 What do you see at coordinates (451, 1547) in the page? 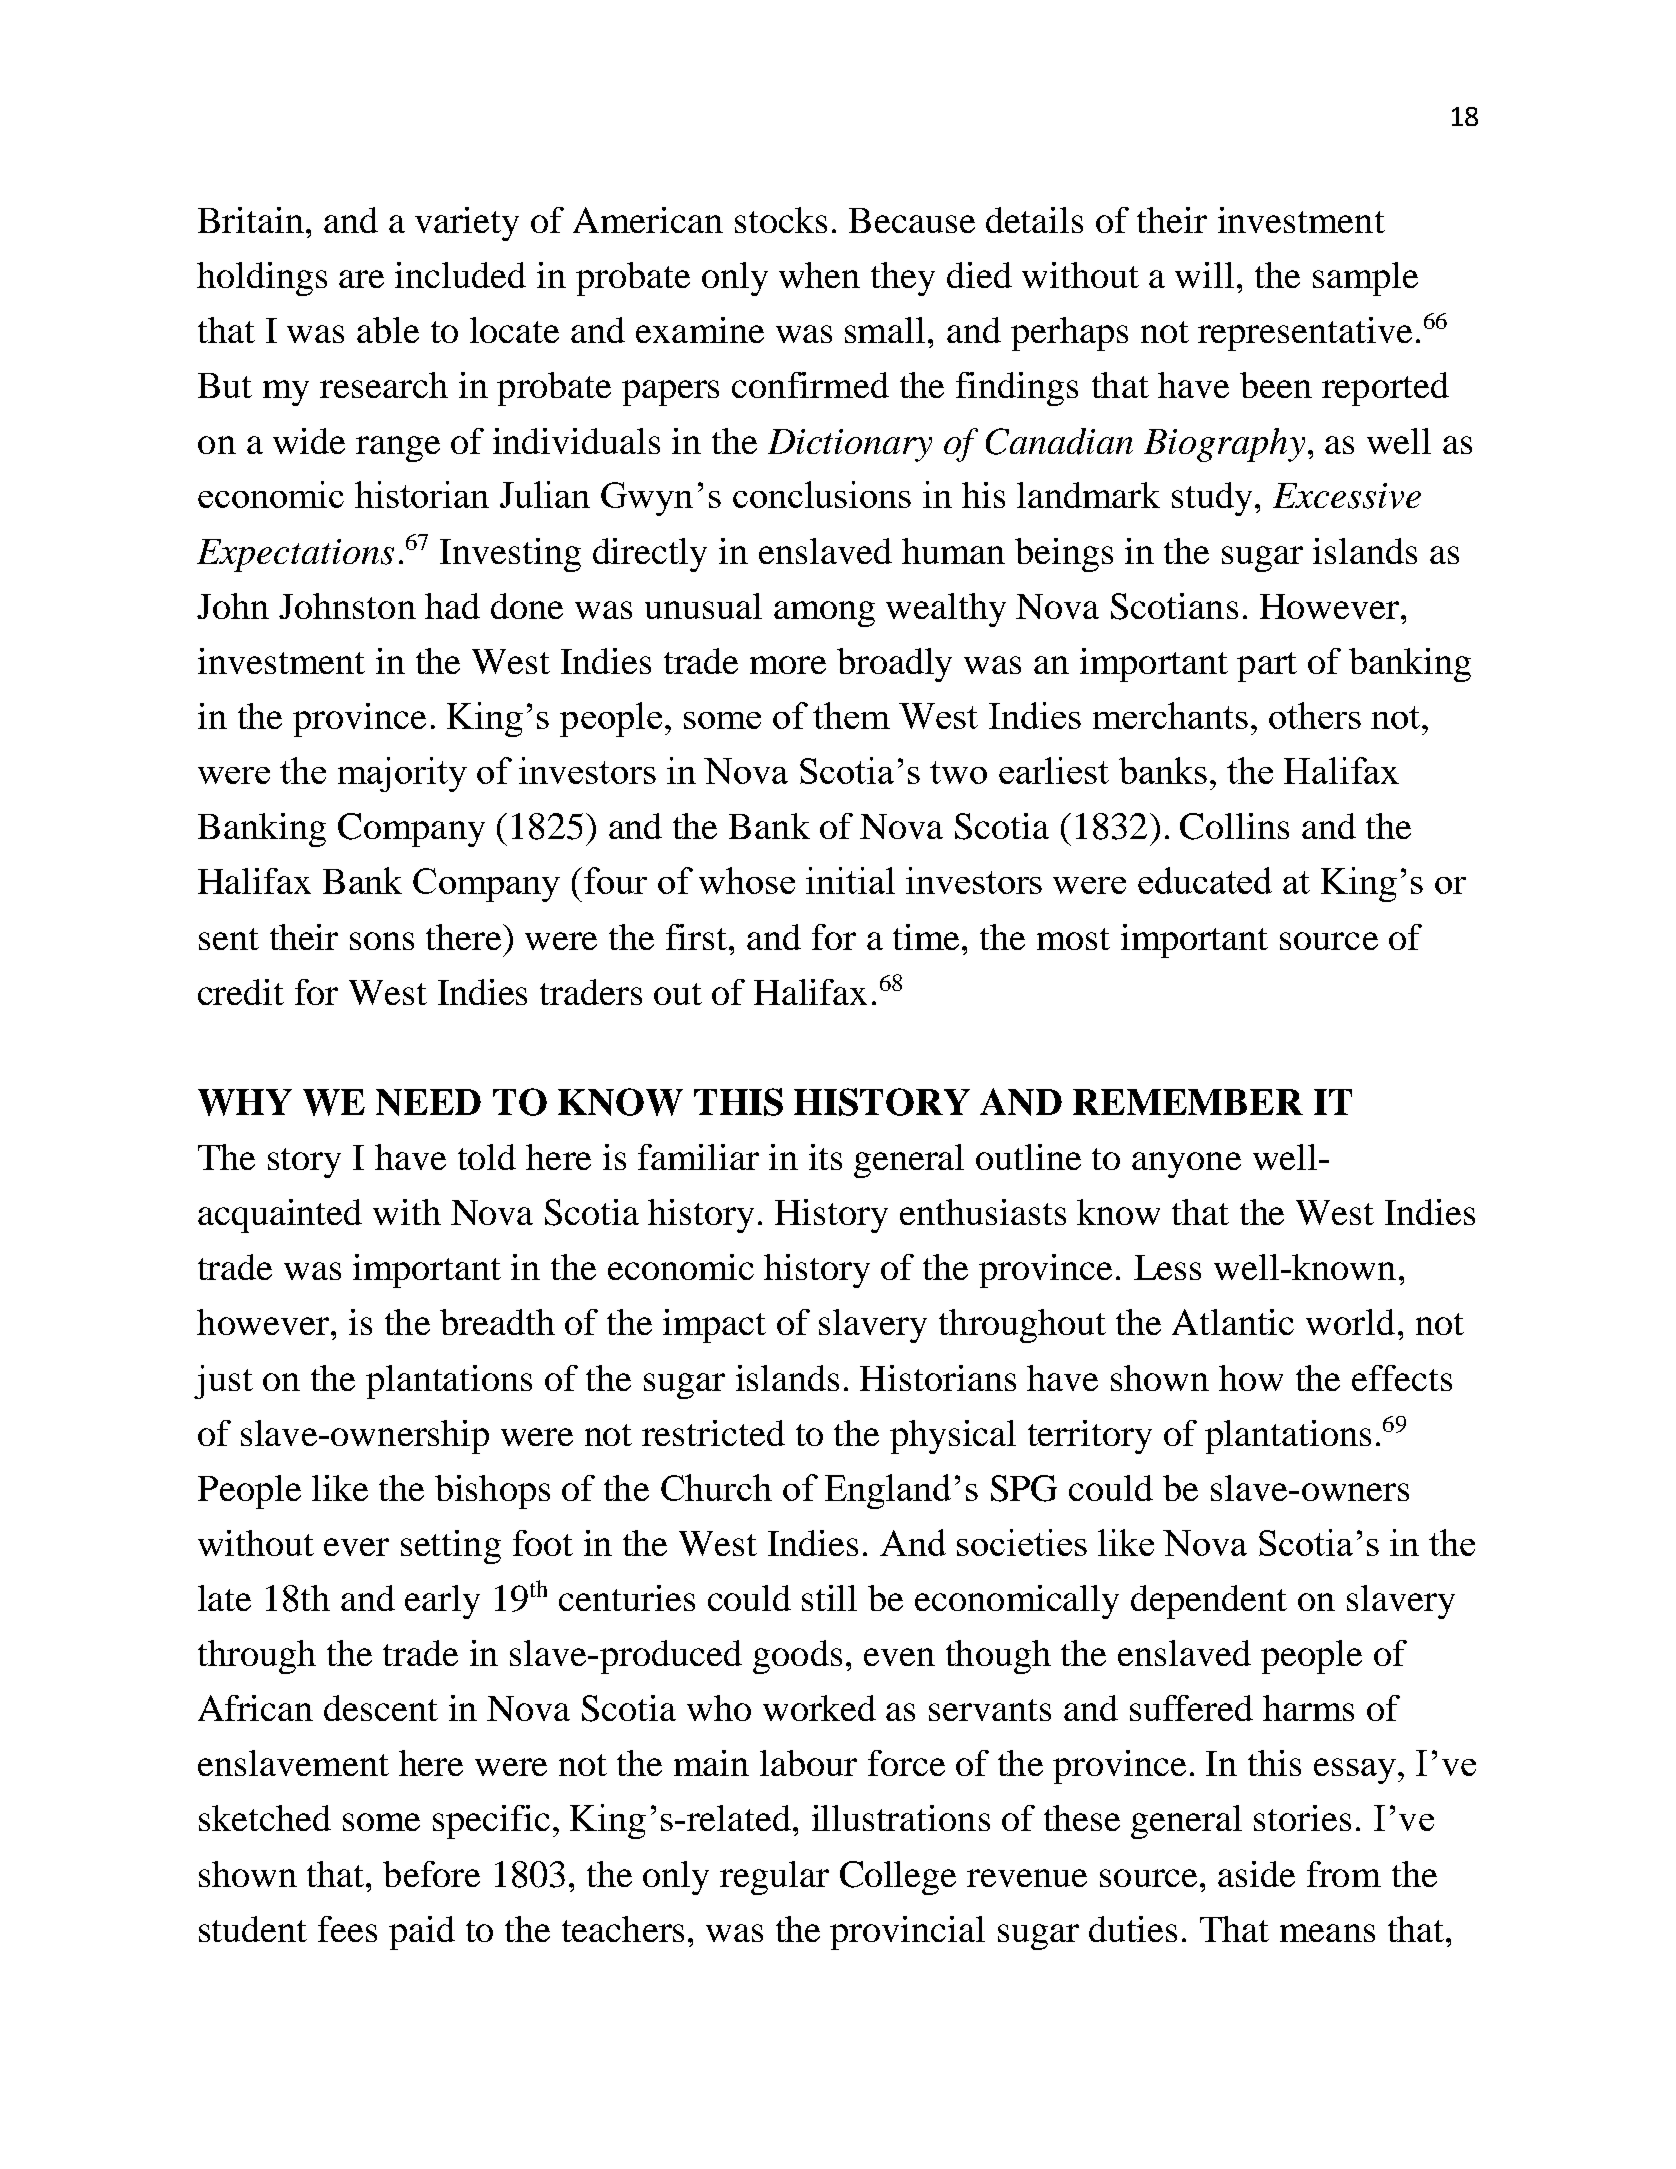
I see `setting` at bounding box center [451, 1547].
